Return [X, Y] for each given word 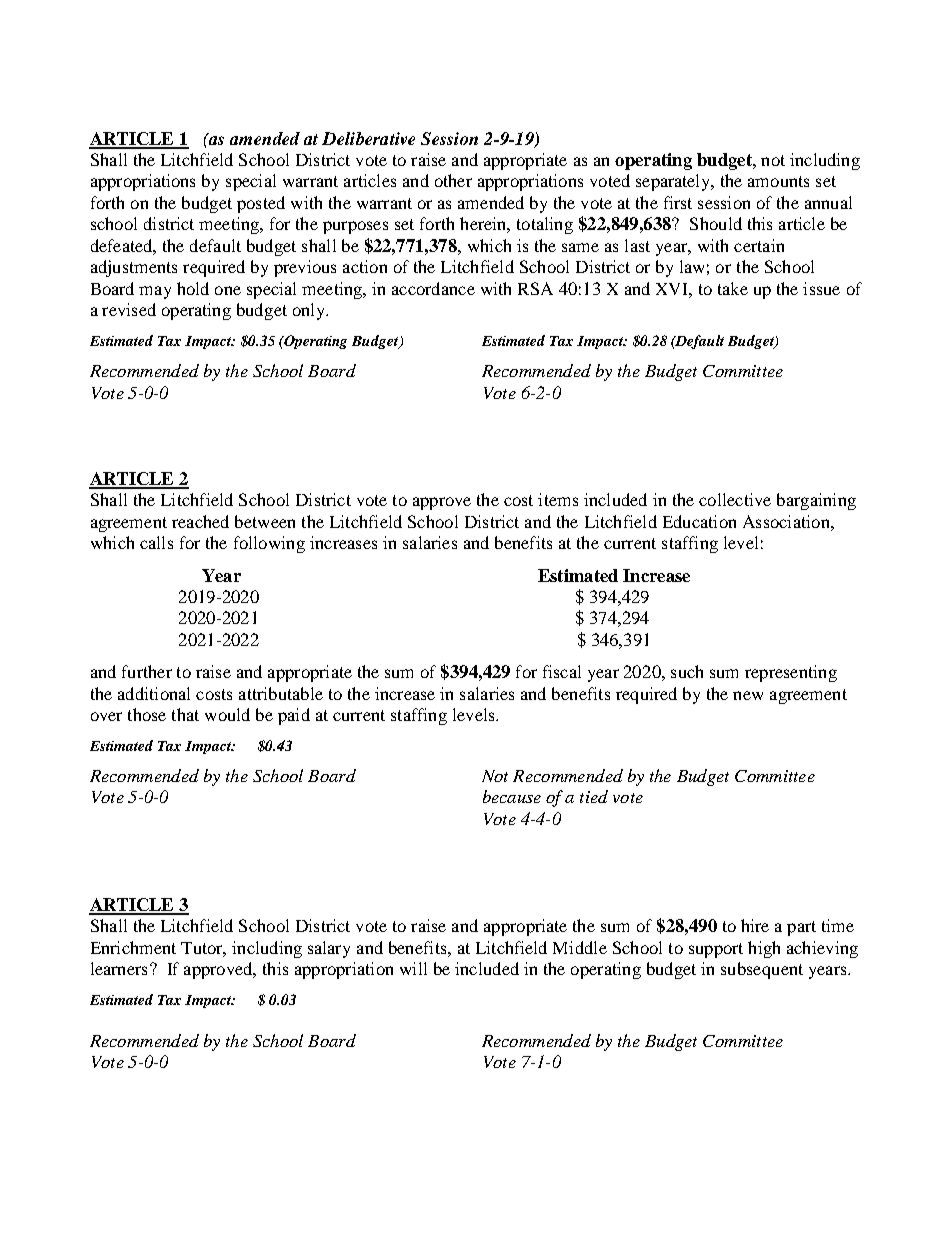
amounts [778, 181]
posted [261, 204]
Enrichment [133, 947]
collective [735, 499]
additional [154, 693]
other [453, 180]
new [748, 695]
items [558, 499]
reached [200, 521]
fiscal [562, 671]
